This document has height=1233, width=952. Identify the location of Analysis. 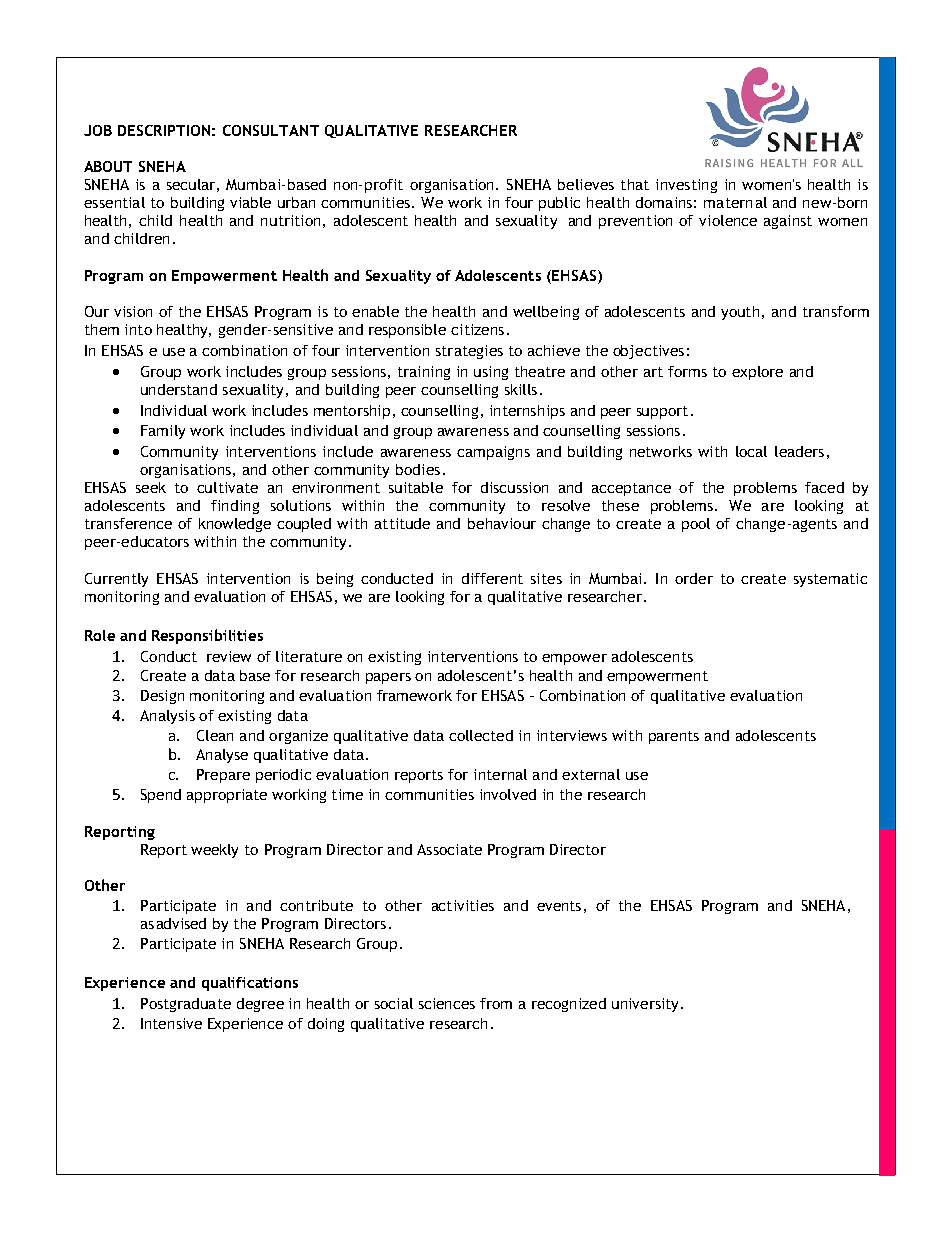
(167, 717).
